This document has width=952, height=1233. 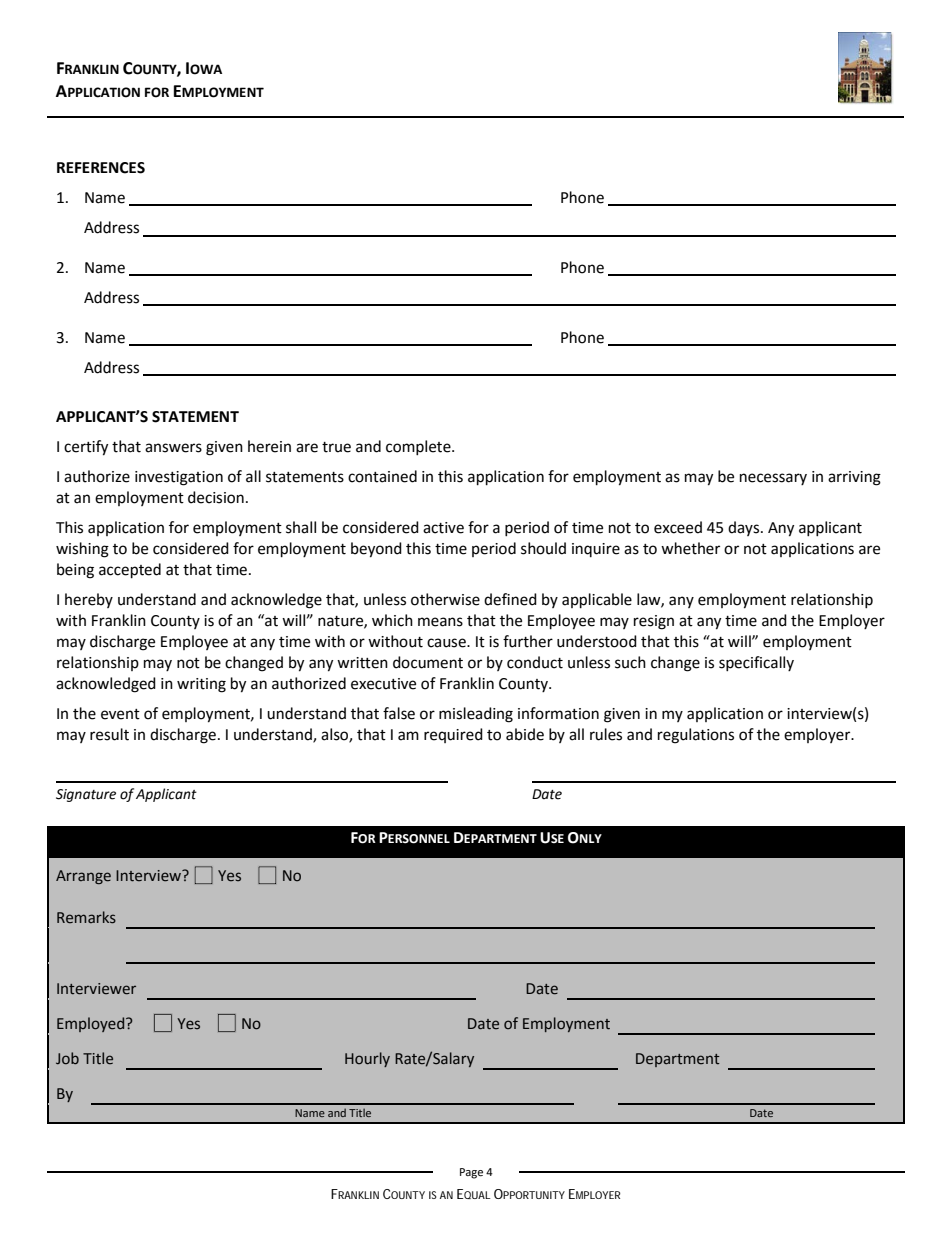 What do you see at coordinates (419, 447) in the document?
I see `complete` at bounding box center [419, 447].
